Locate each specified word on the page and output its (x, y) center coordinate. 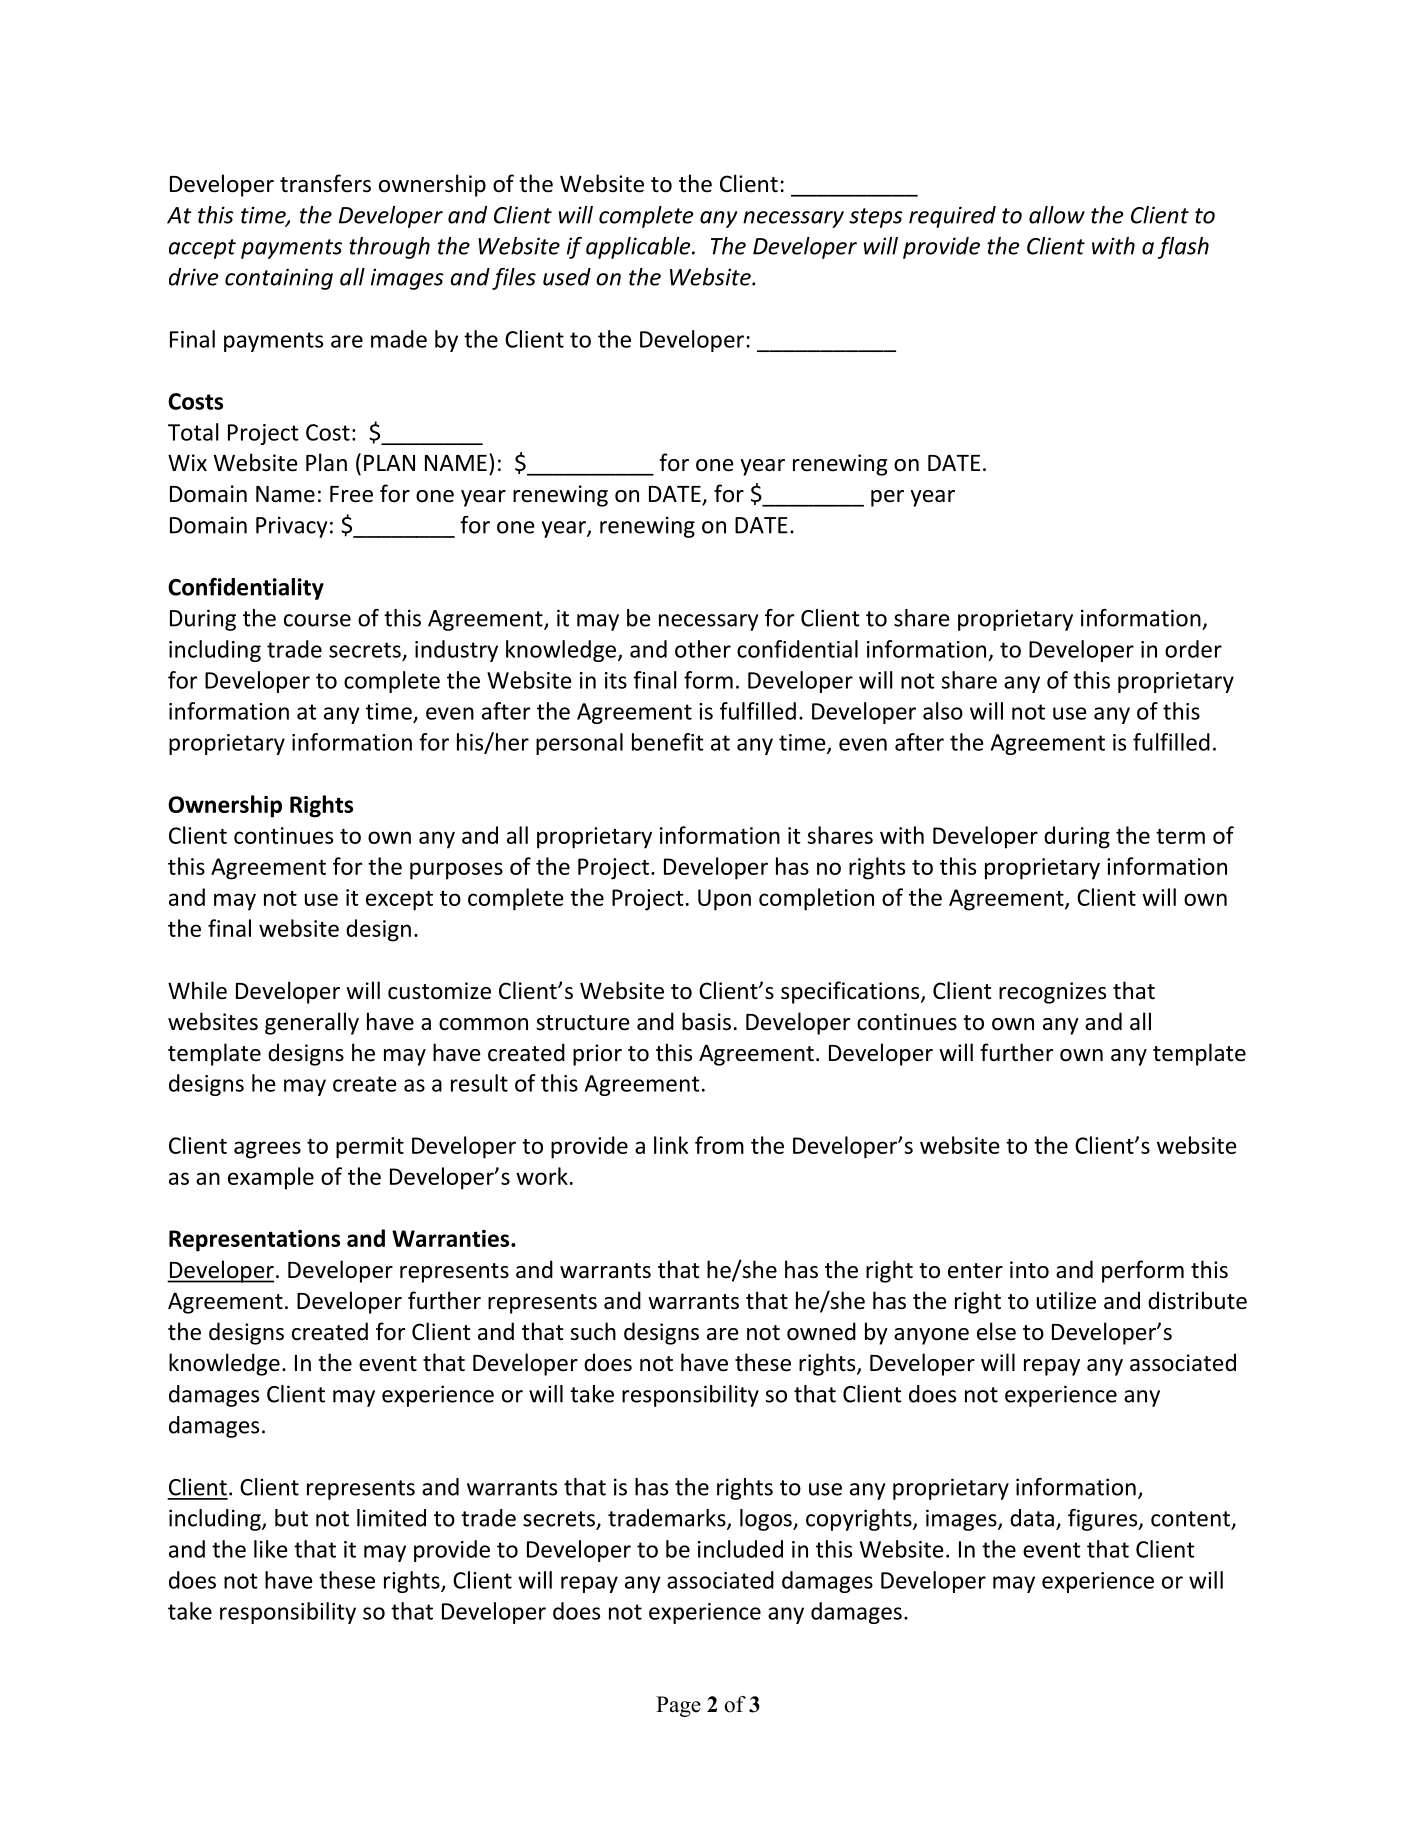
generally (312, 1023)
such (593, 1331)
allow (1057, 215)
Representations (254, 1241)
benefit (668, 742)
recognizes (1052, 993)
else (996, 1331)
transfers (325, 183)
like (271, 1549)
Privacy (291, 527)
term (1180, 836)
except (399, 901)
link (671, 1145)
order (1193, 649)
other (703, 649)
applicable (639, 248)
